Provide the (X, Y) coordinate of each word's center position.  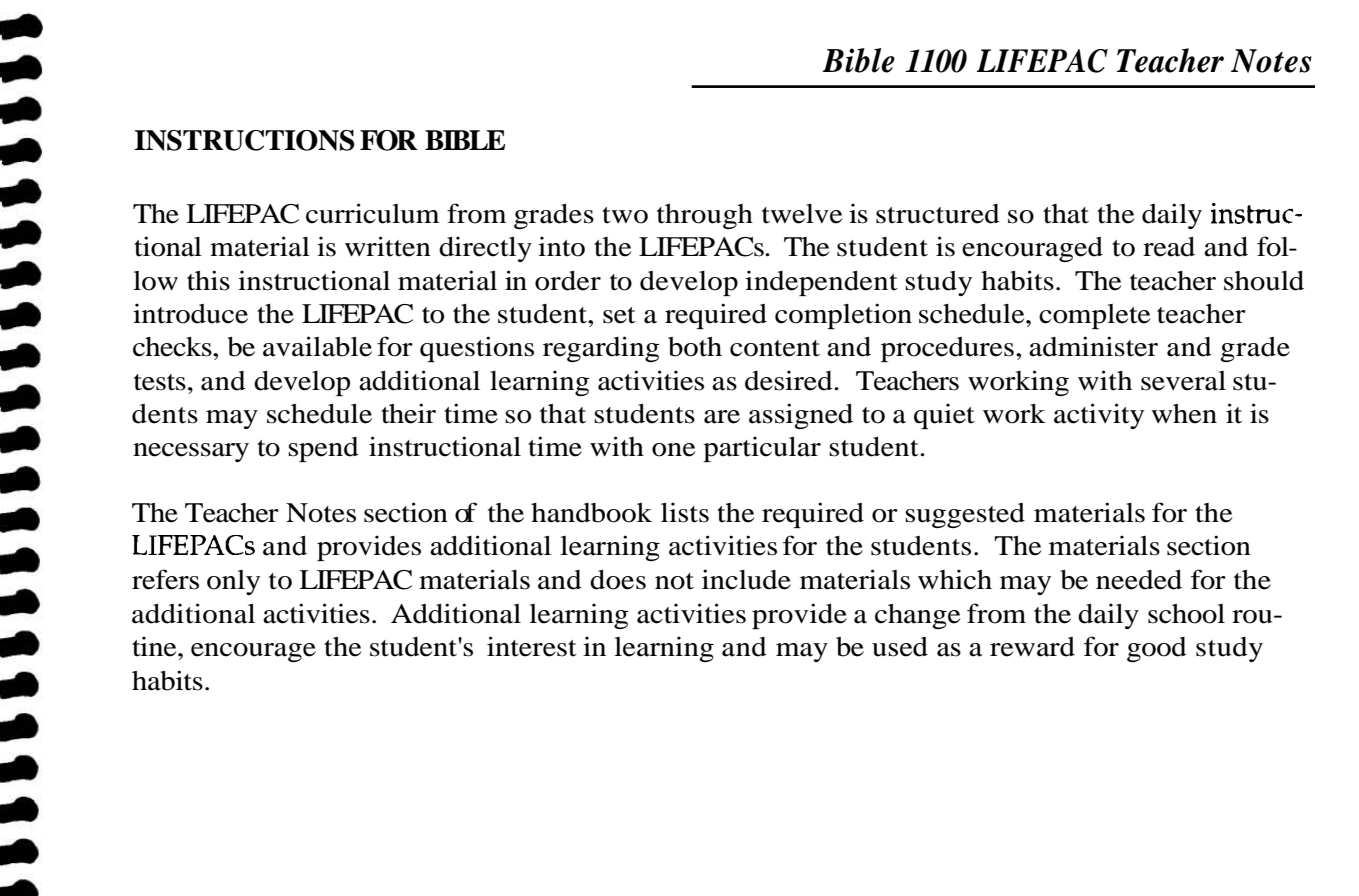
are (722, 417)
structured (938, 214)
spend (323, 449)
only (233, 582)
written (388, 246)
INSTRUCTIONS (244, 140)
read (1169, 247)
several (1183, 381)
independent (821, 283)
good (1157, 649)
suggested (965, 515)
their (408, 413)
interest (532, 646)
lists (685, 512)
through (705, 216)
